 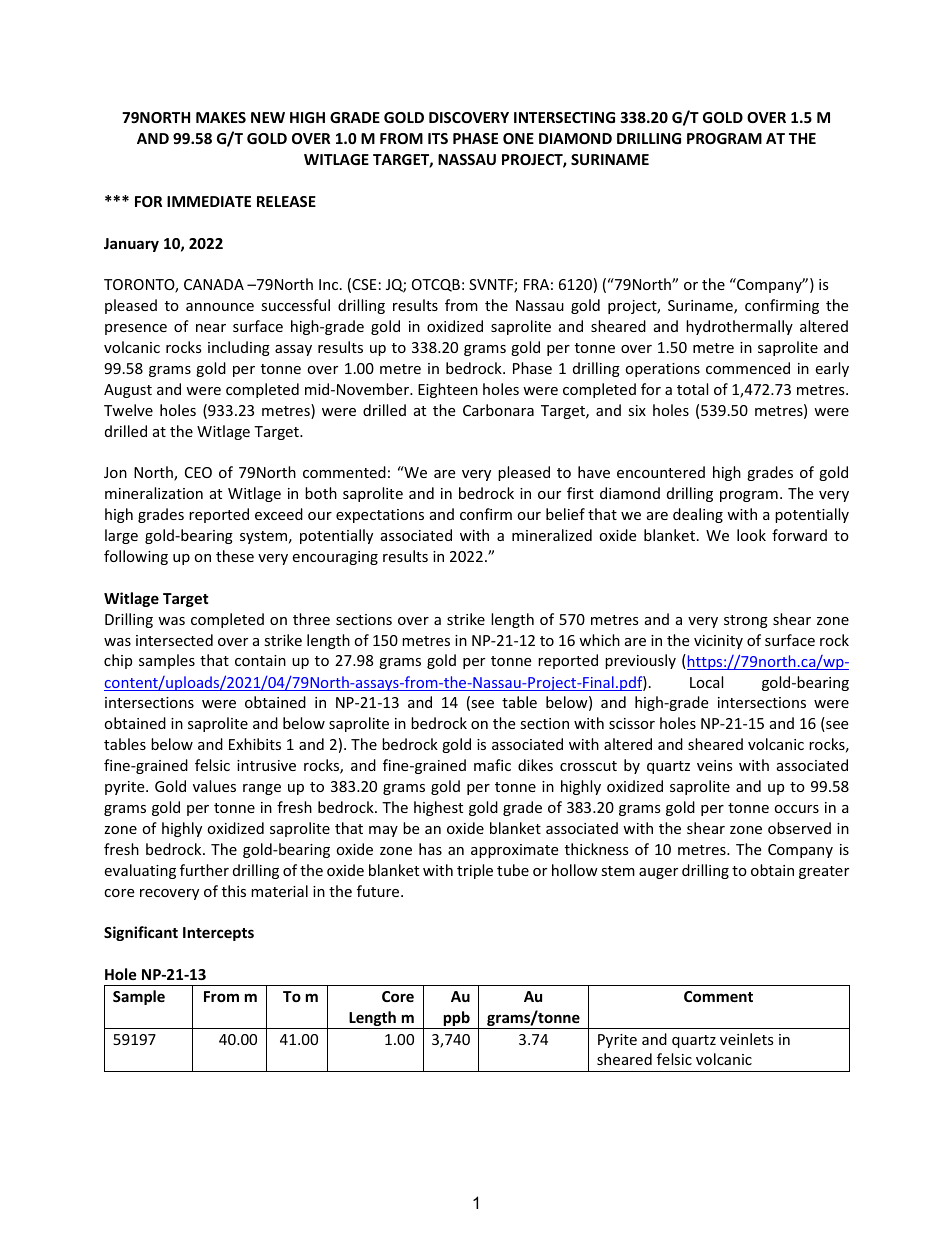 I want to click on mineralized, so click(x=552, y=535).
